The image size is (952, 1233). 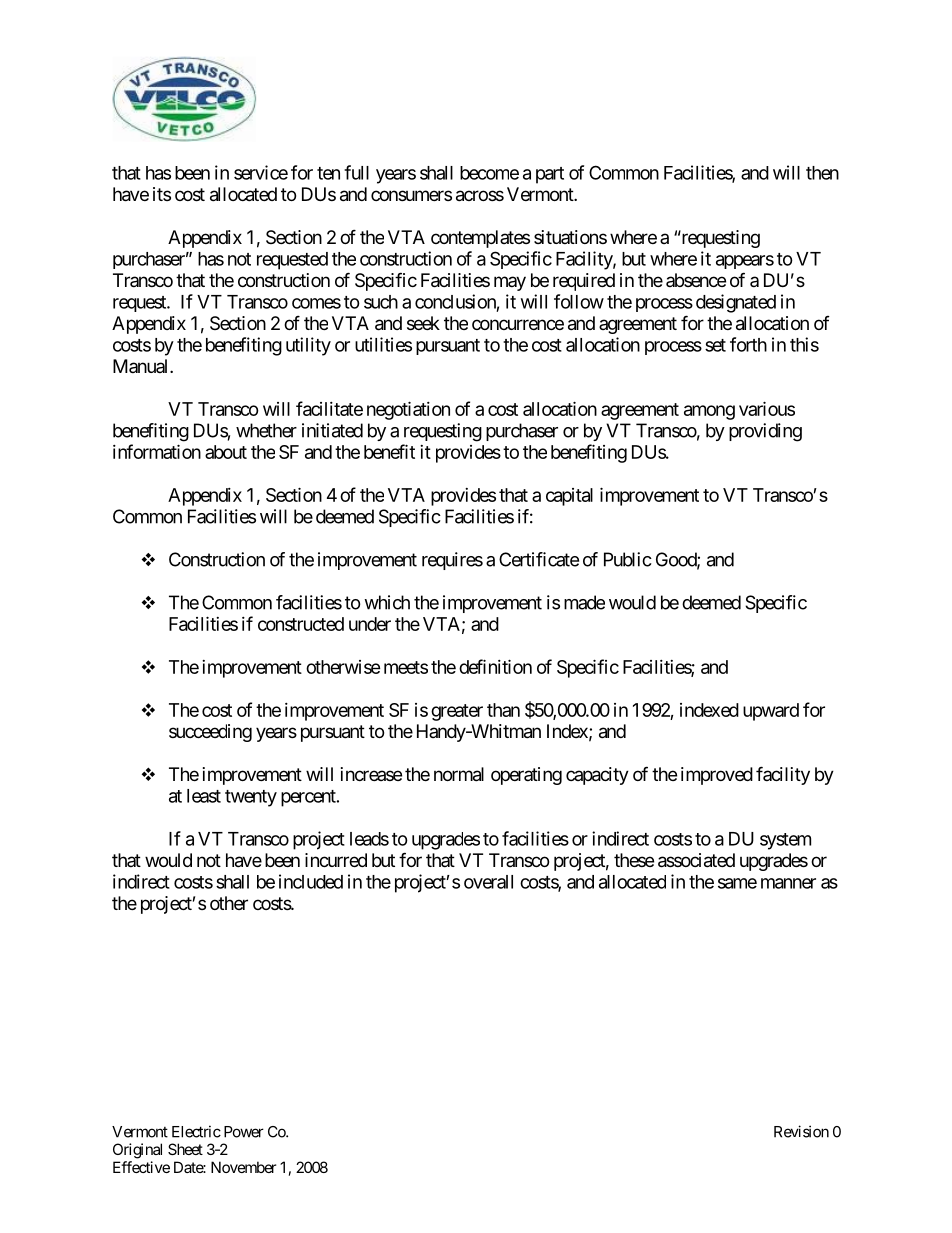 What do you see at coordinates (328, 173) in the screenshot?
I see `ten` at bounding box center [328, 173].
